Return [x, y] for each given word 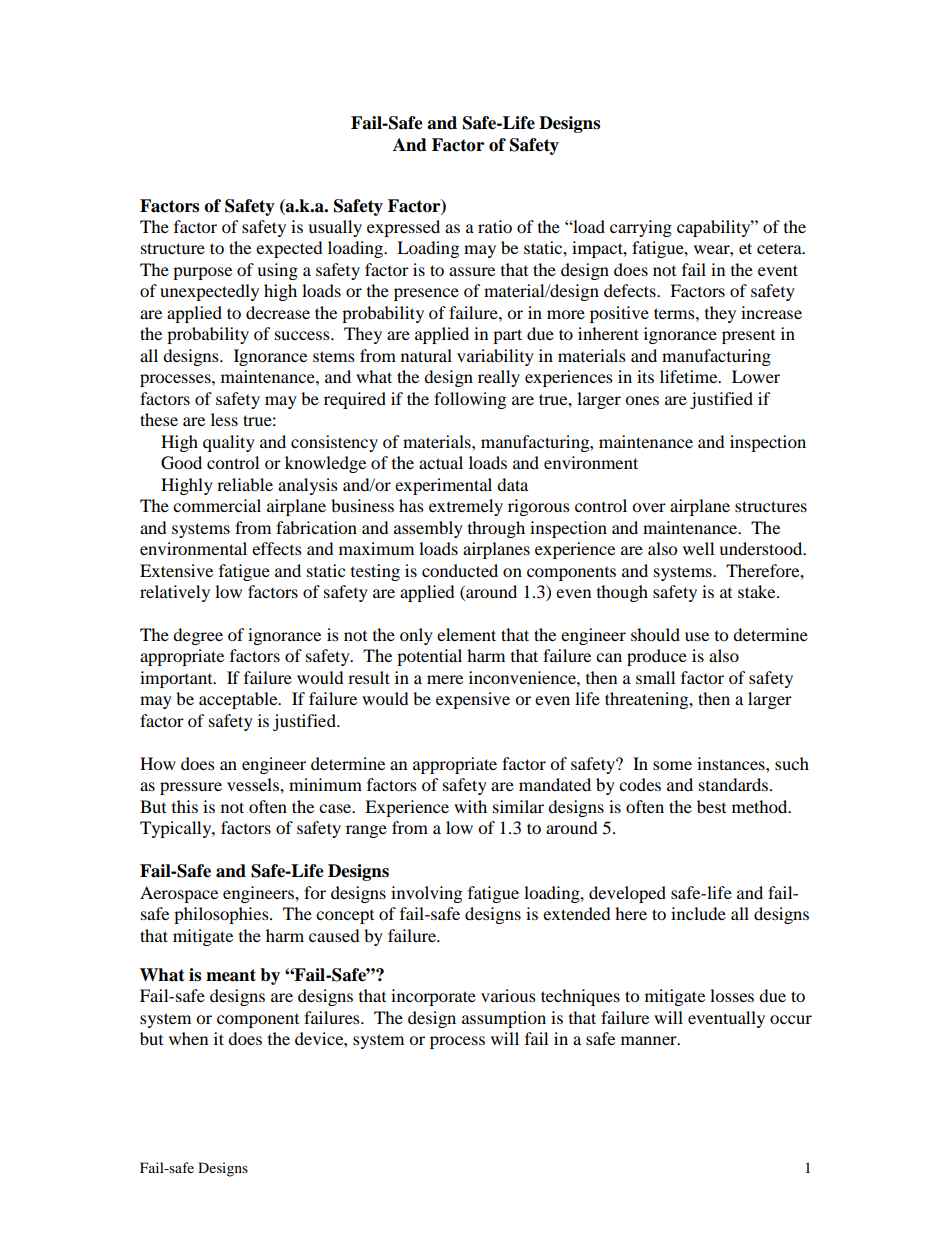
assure [472, 271]
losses [732, 995]
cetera [780, 248]
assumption [504, 1019]
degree [198, 636]
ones [642, 400]
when [188, 1038]
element [466, 634]
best [711, 806]
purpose [202, 273]
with [470, 806]
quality [229, 443]
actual [441, 462]
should [655, 634]
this [185, 806]
